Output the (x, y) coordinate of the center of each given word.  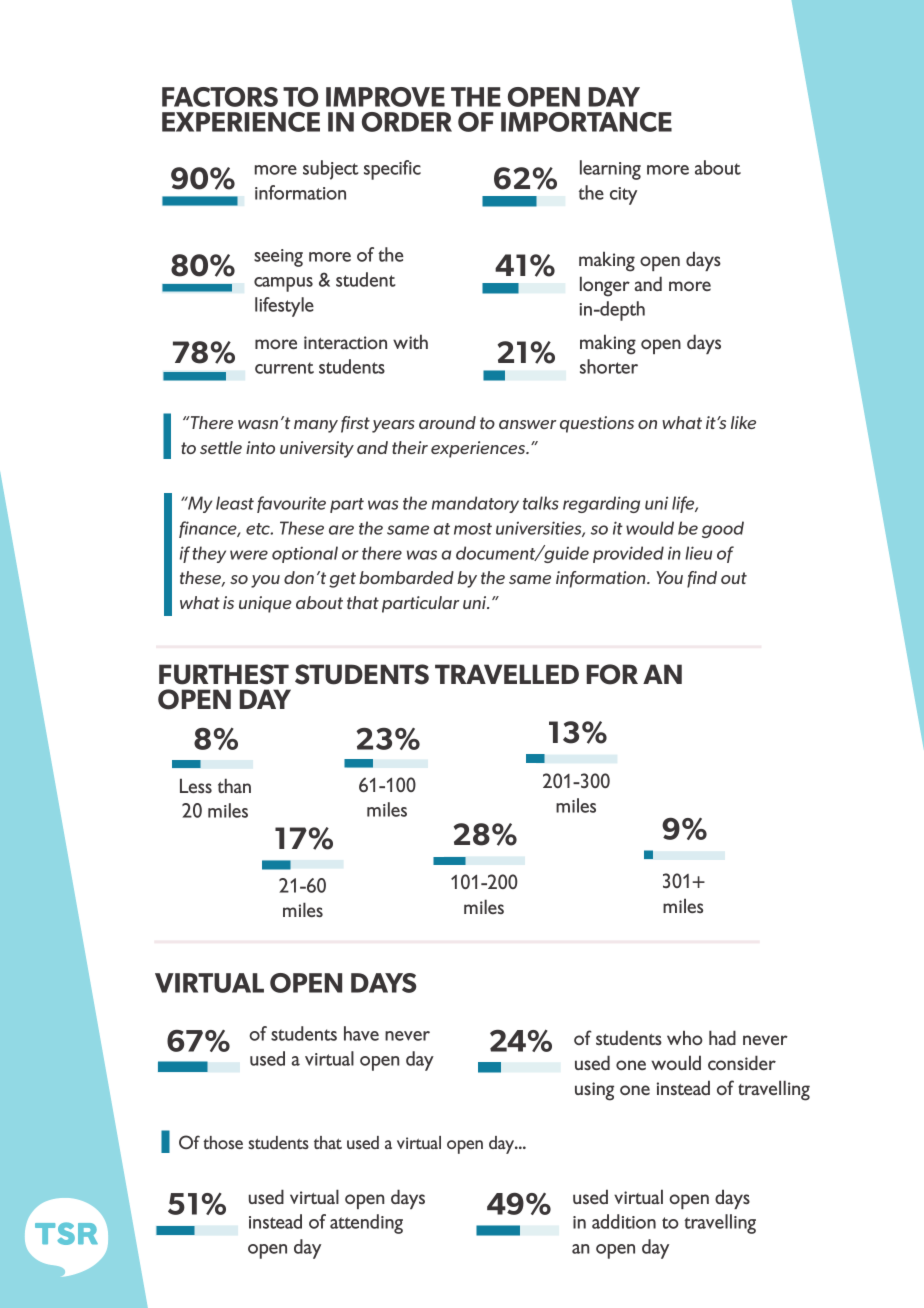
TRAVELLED (507, 674)
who (685, 1037)
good (723, 529)
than (234, 785)
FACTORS (220, 97)
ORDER (407, 122)
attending (366, 1224)
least (235, 503)
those (223, 1142)
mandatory (475, 504)
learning (610, 170)
